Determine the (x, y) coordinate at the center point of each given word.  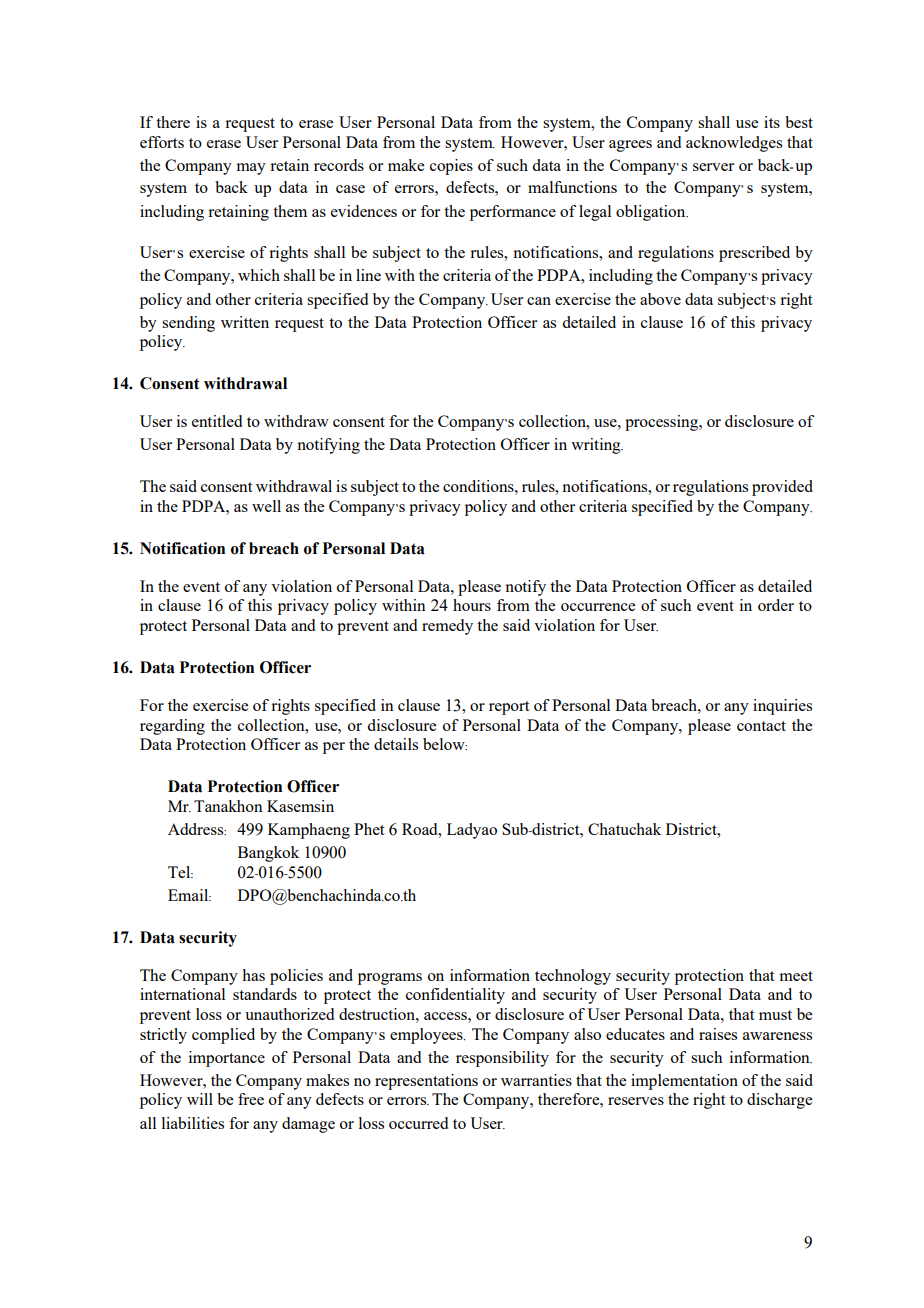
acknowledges (734, 144)
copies (451, 167)
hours (472, 605)
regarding (172, 727)
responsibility (502, 1059)
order (776, 605)
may (251, 169)
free (251, 1099)
